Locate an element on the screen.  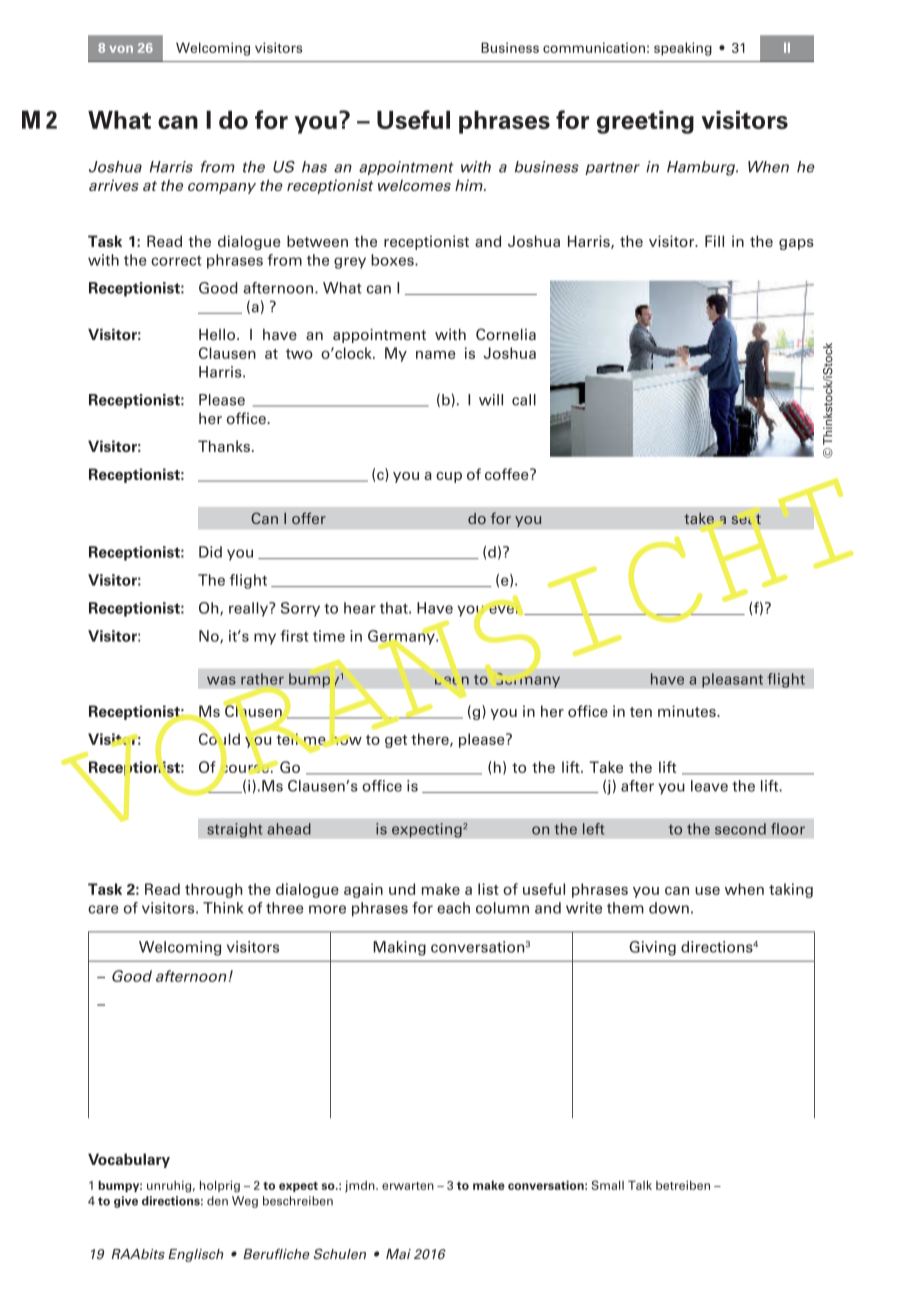
been is located at coordinates (452, 680).
